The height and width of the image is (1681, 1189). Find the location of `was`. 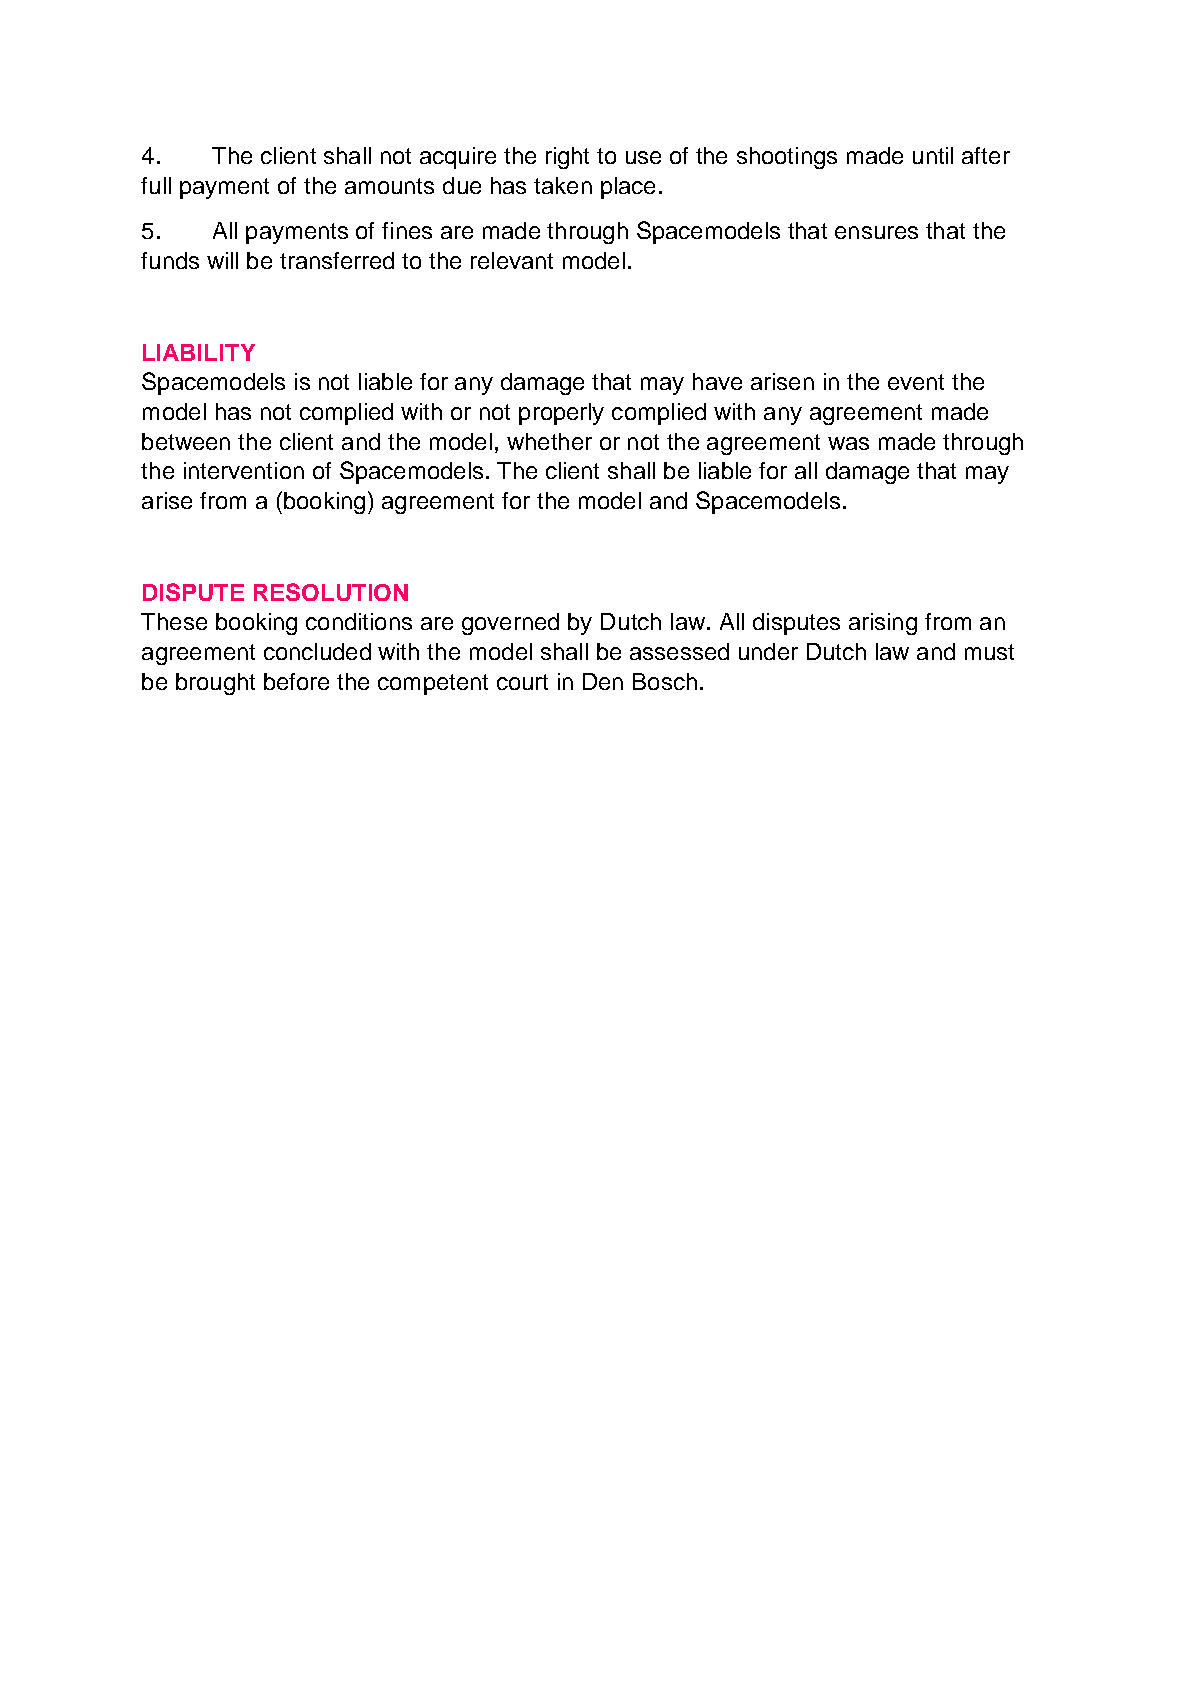

was is located at coordinates (848, 443).
